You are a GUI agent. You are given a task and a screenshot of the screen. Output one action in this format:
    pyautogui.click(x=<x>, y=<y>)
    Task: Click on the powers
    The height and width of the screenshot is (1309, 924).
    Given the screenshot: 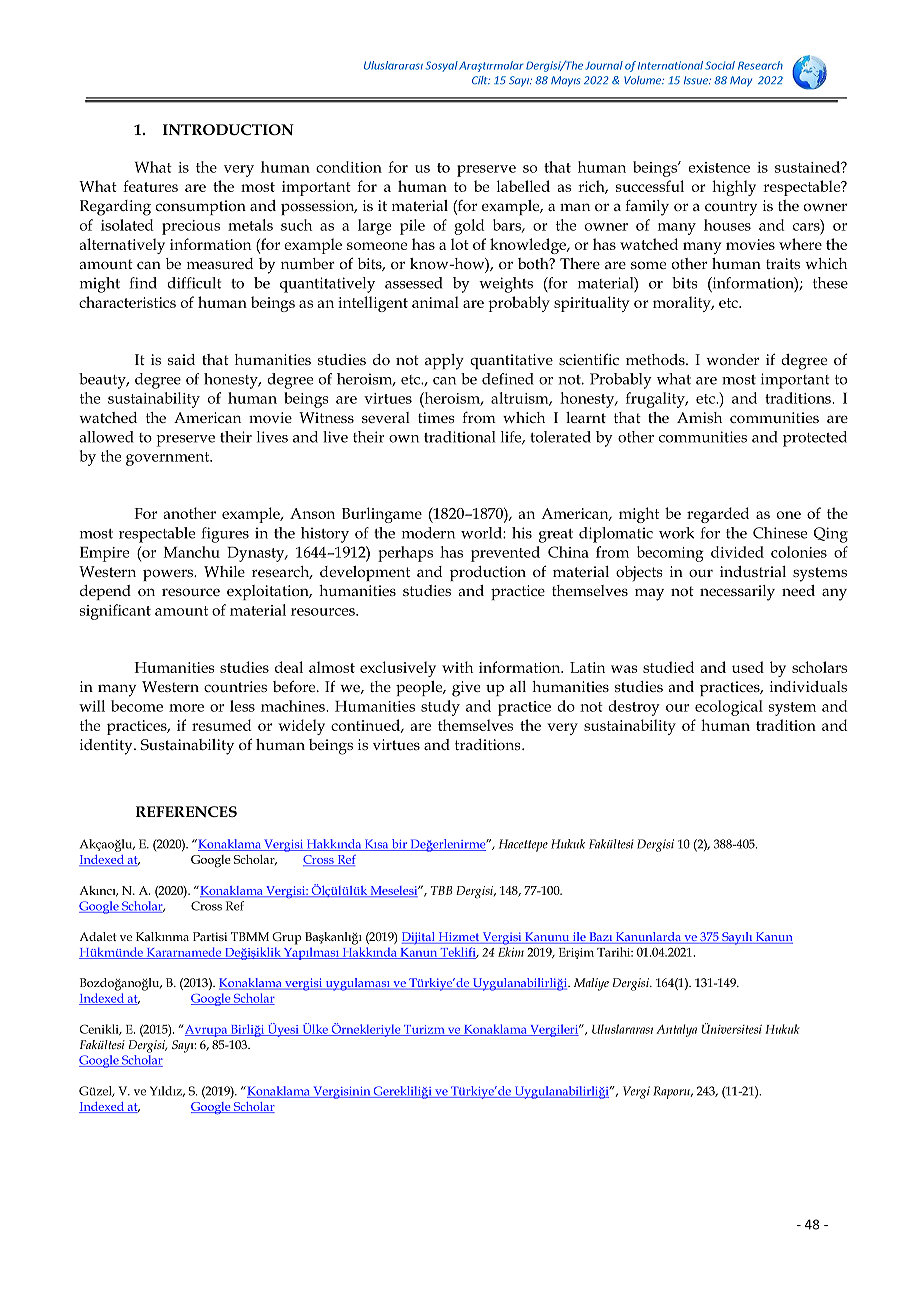 What is the action you would take?
    pyautogui.click(x=169, y=575)
